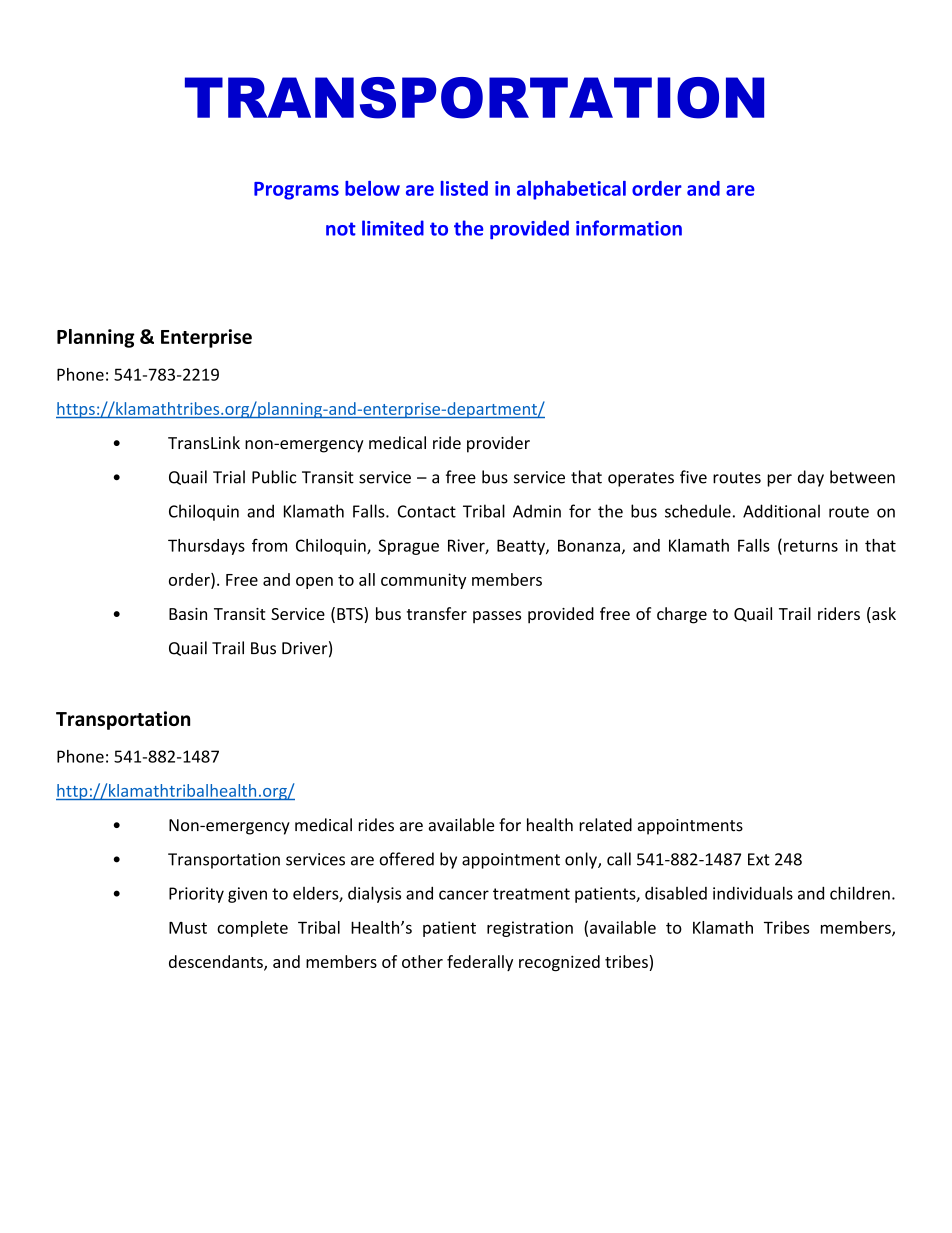 This document has width=952, height=1233. Describe the element at coordinates (530, 929) in the document. I see `registration` at that location.
